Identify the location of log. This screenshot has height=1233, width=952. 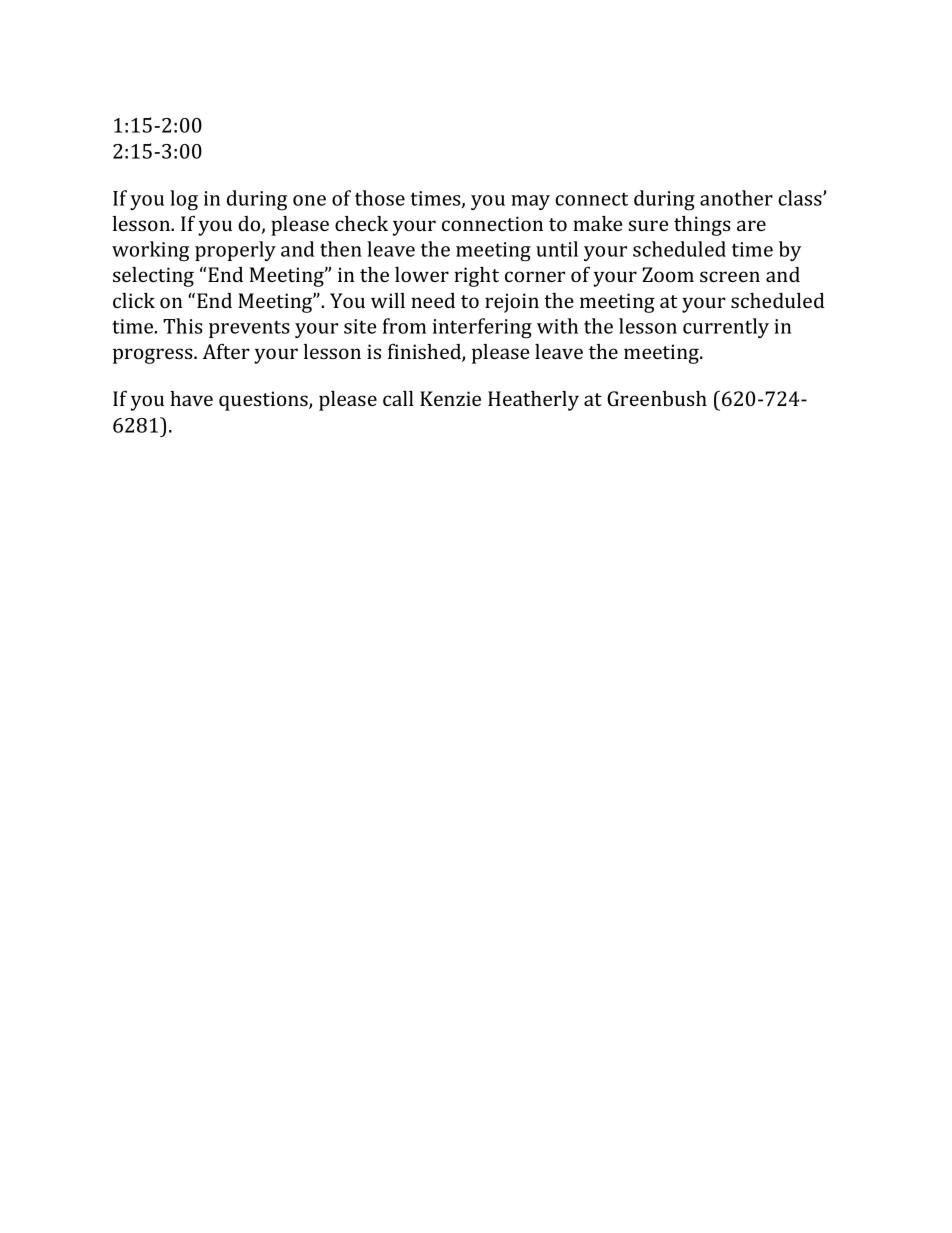
(184, 200).
